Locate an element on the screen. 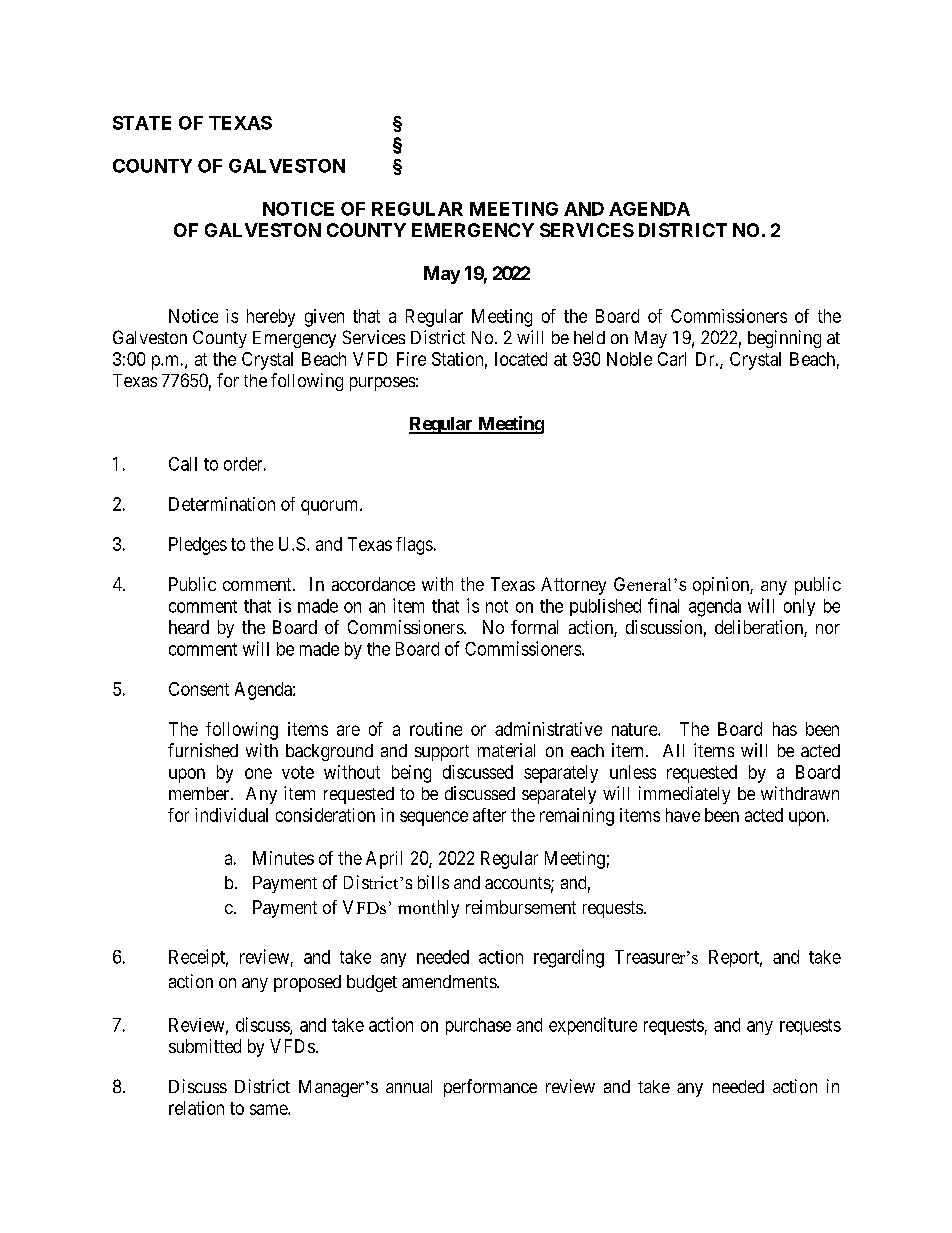 Image resolution: width=952 pixels, height=1233 pixels. formal is located at coordinates (534, 627).
